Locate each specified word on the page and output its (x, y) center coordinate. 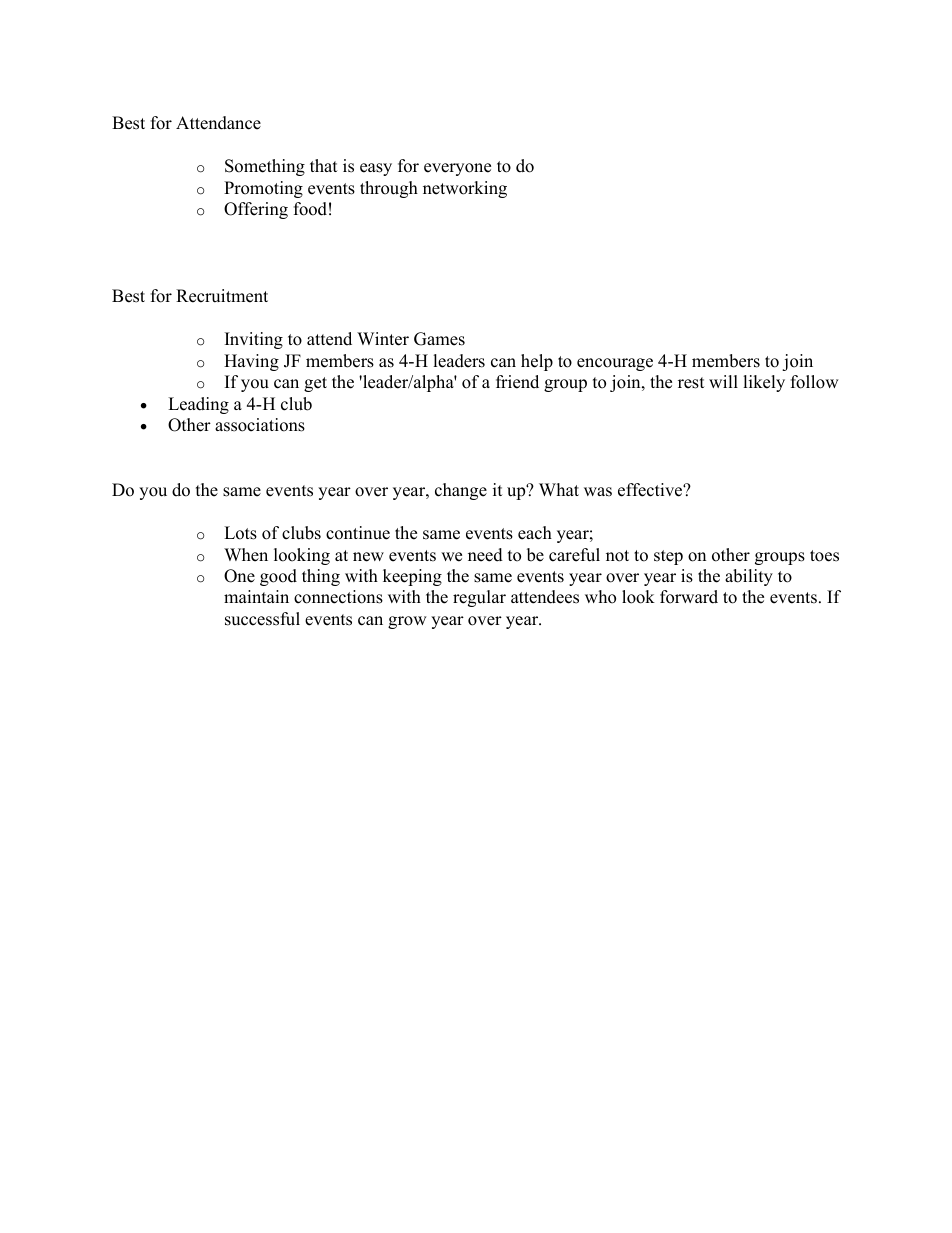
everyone (457, 169)
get (315, 384)
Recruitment (222, 296)
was (598, 492)
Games (439, 339)
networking (465, 189)
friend (517, 382)
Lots (240, 533)
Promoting (263, 189)
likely (764, 383)
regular (479, 598)
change (461, 491)
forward (689, 597)
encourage (615, 364)
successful (262, 619)
